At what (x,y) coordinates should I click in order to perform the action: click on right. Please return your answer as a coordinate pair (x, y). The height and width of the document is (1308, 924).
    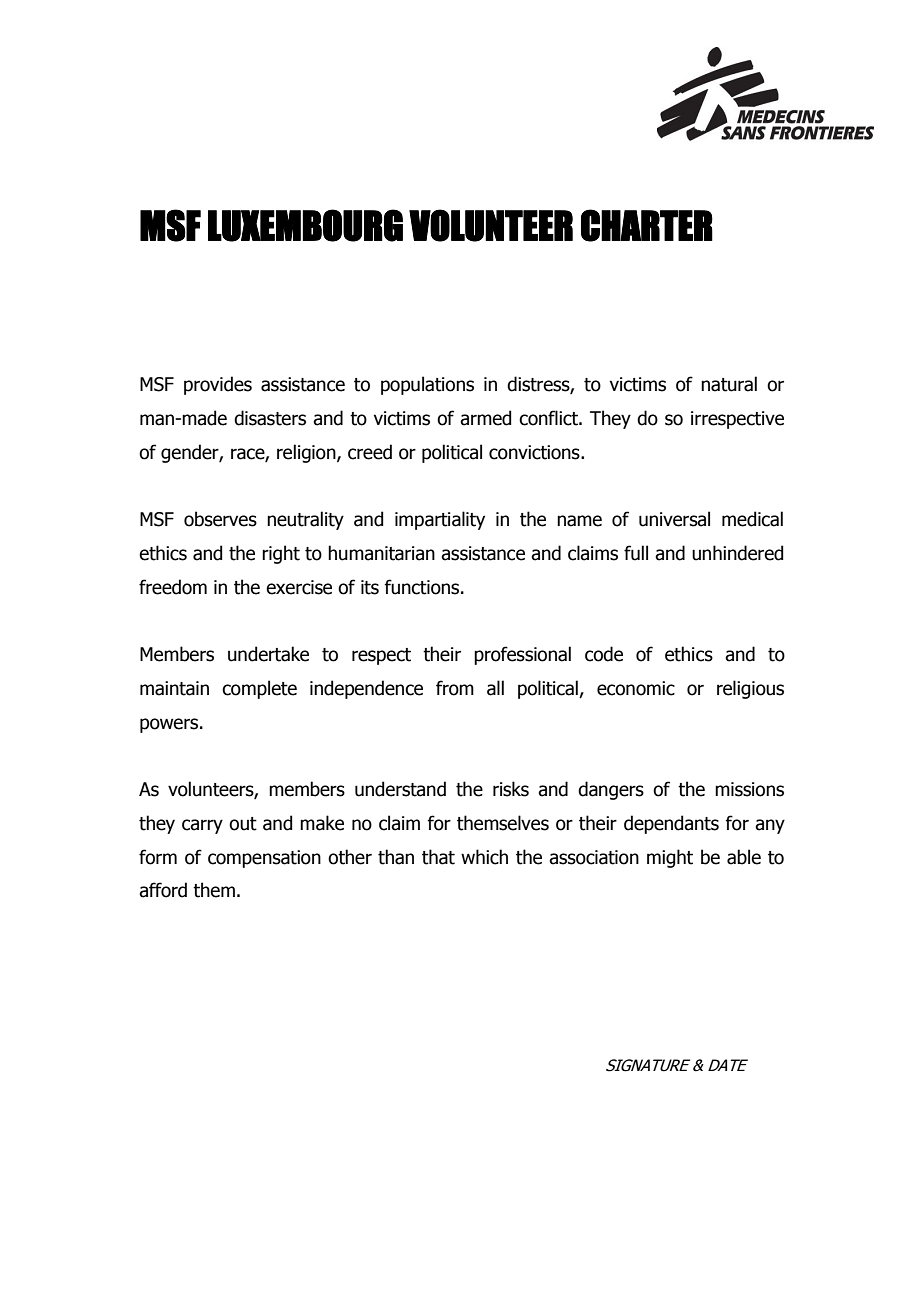
    Looking at the image, I should click on (281, 554).
